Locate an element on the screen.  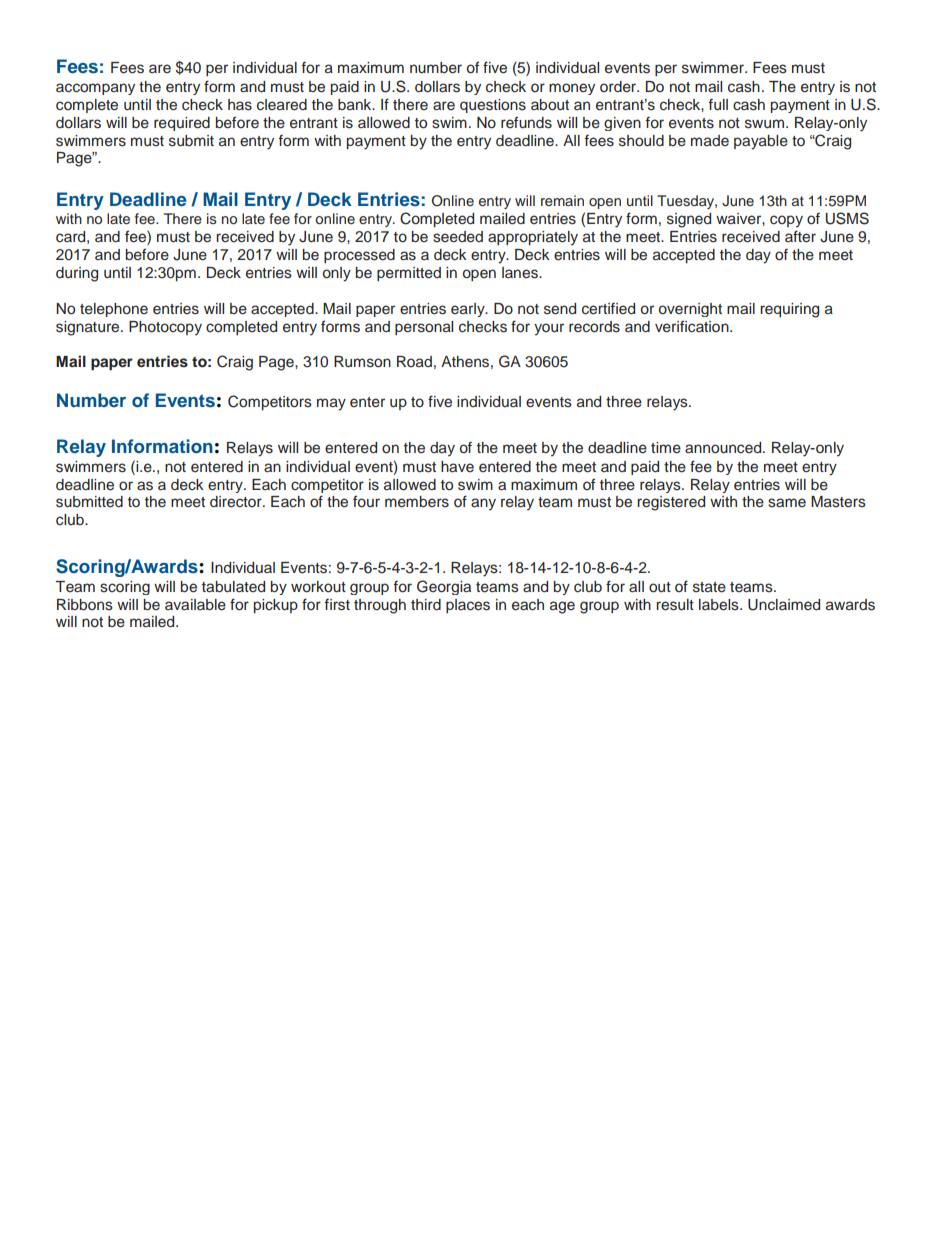
Georgia is located at coordinates (444, 587).
